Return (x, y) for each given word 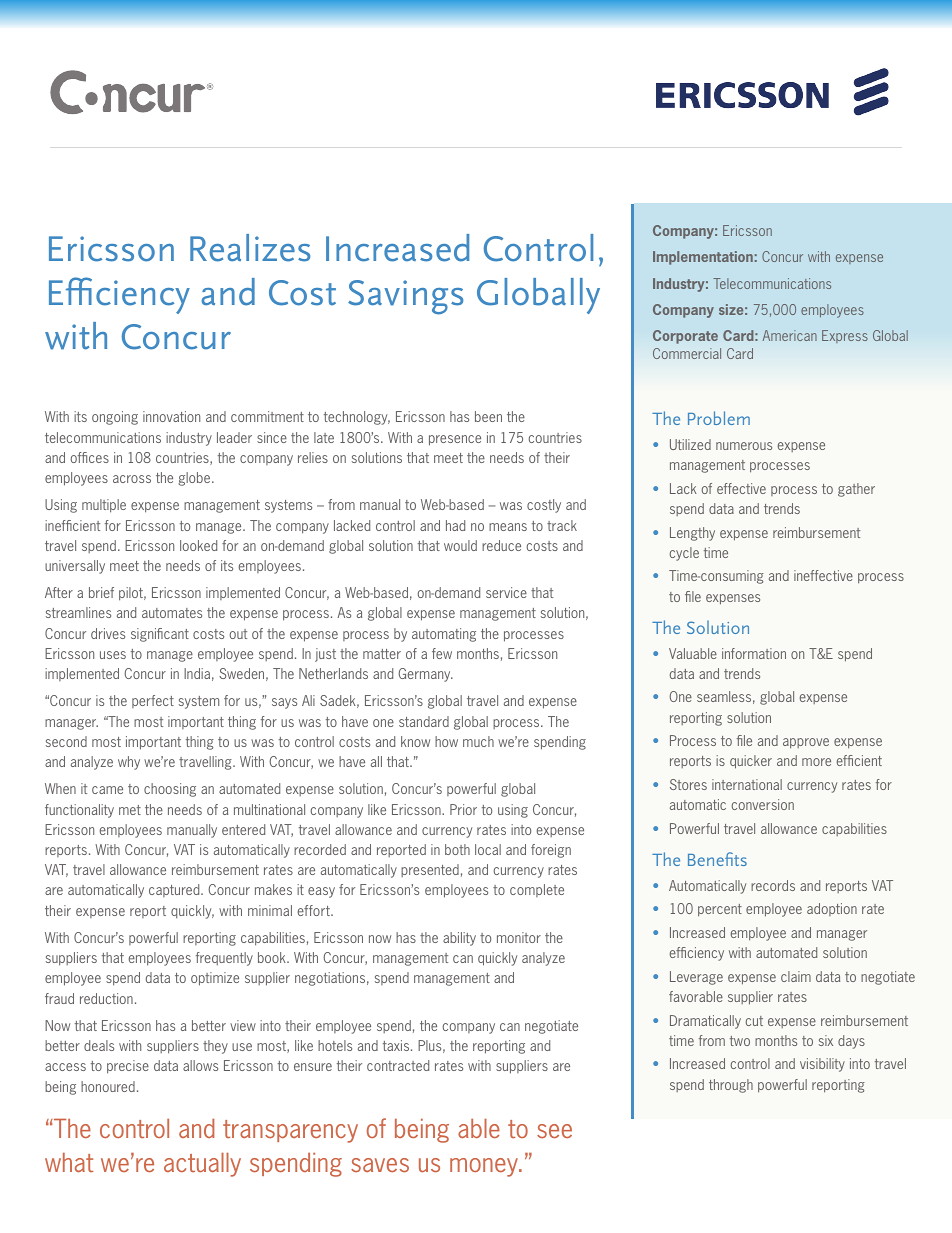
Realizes (250, 248)
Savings (405, 297)
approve (806, 743)
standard (424, 721)
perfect (153, 701)
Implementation (703, 258)
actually (202, 1165)
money (485, 1167)
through (731, 1086)
